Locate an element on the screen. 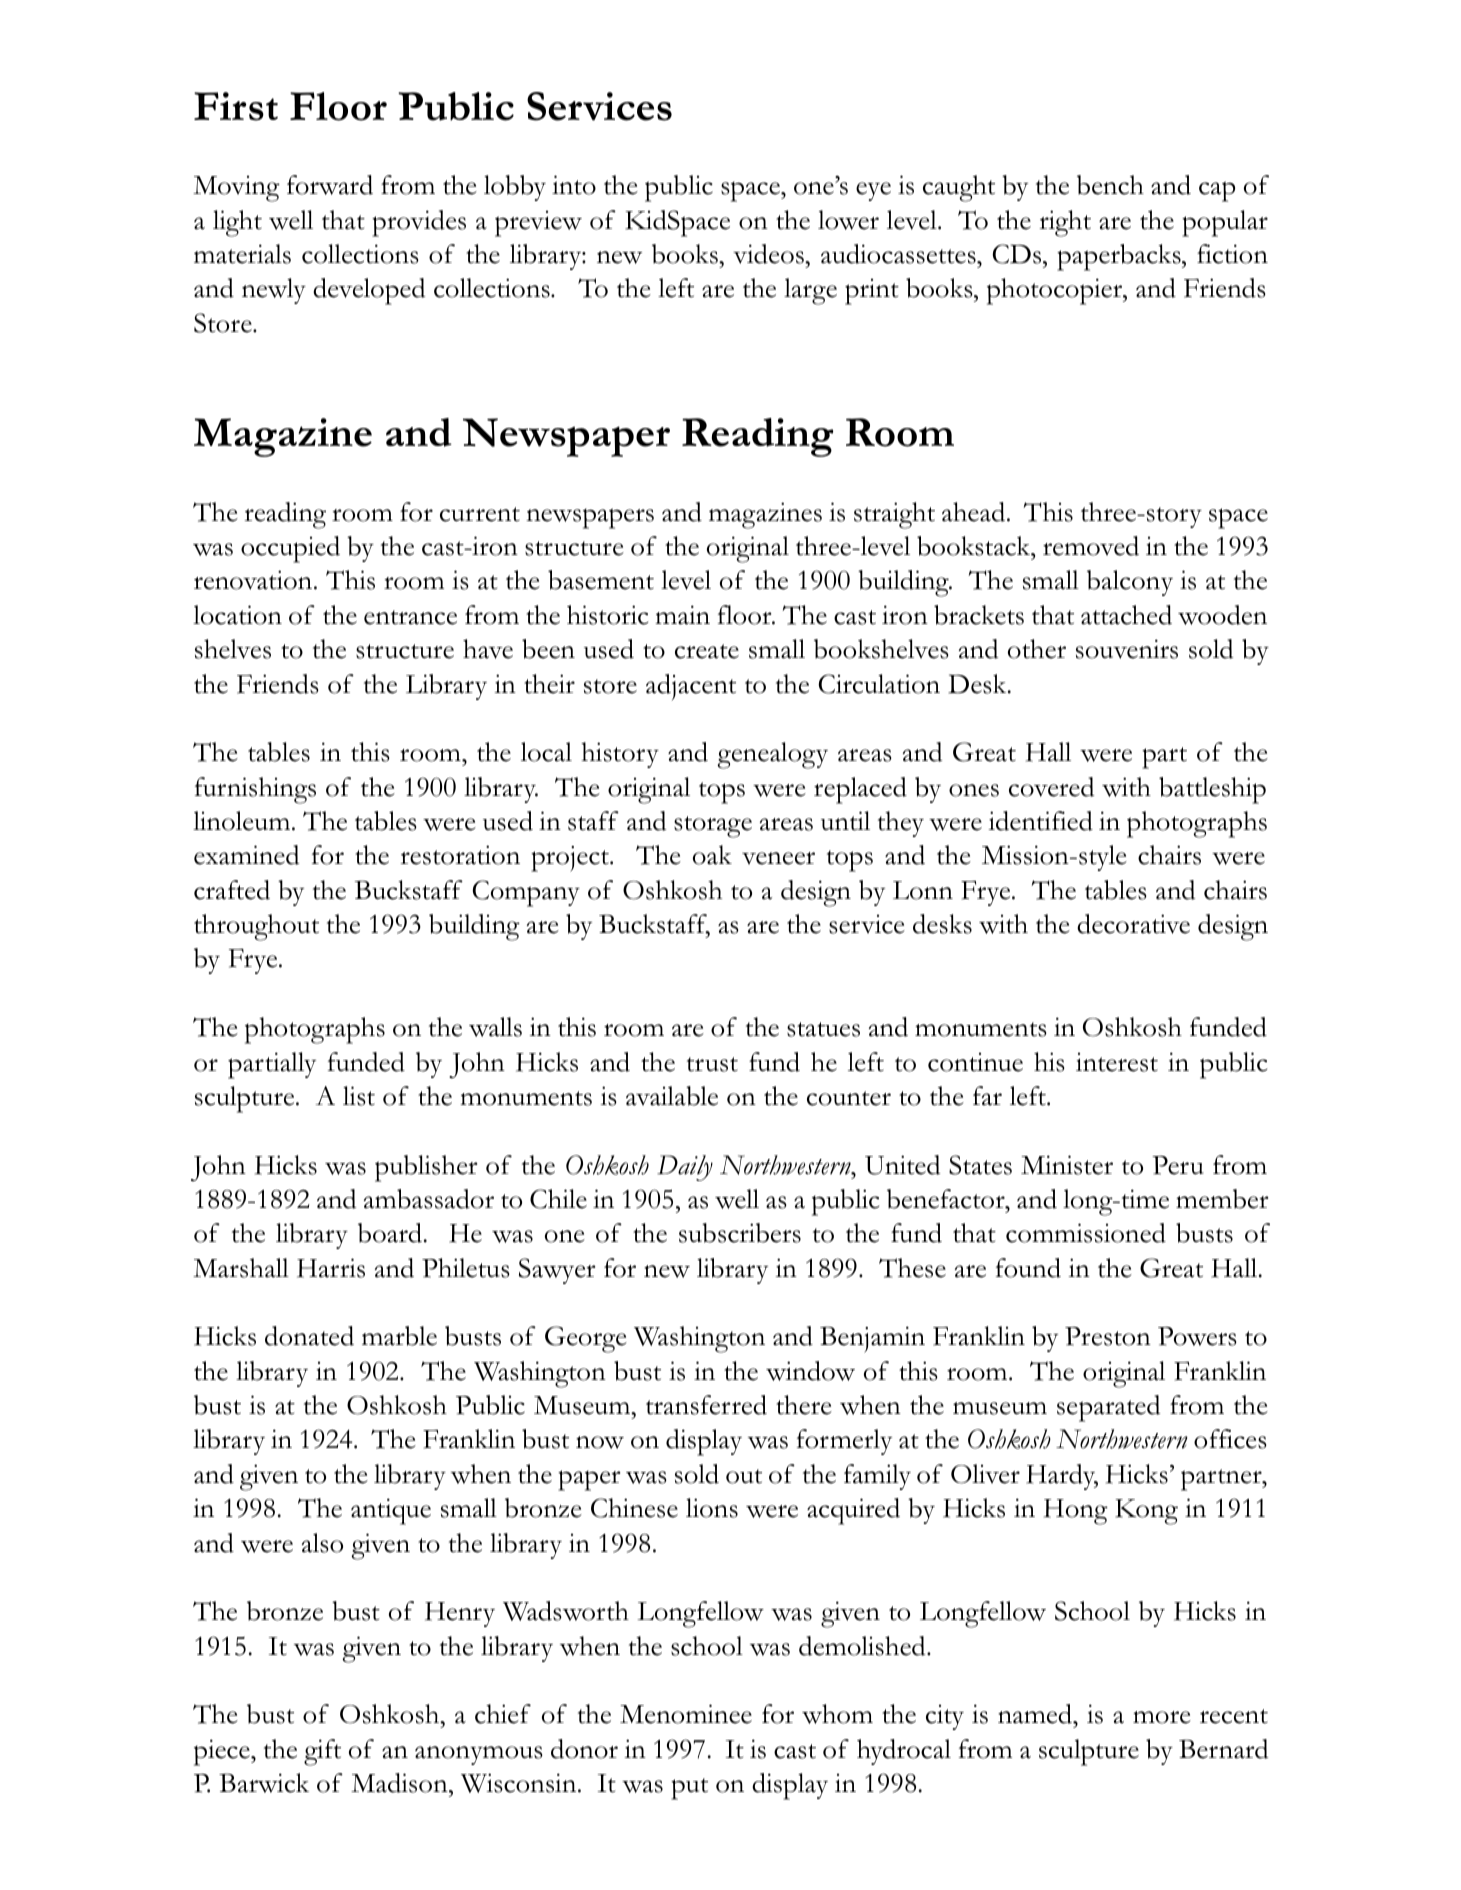 The image size is (1461, 1890). oak is located at coordinates (712, 855).
